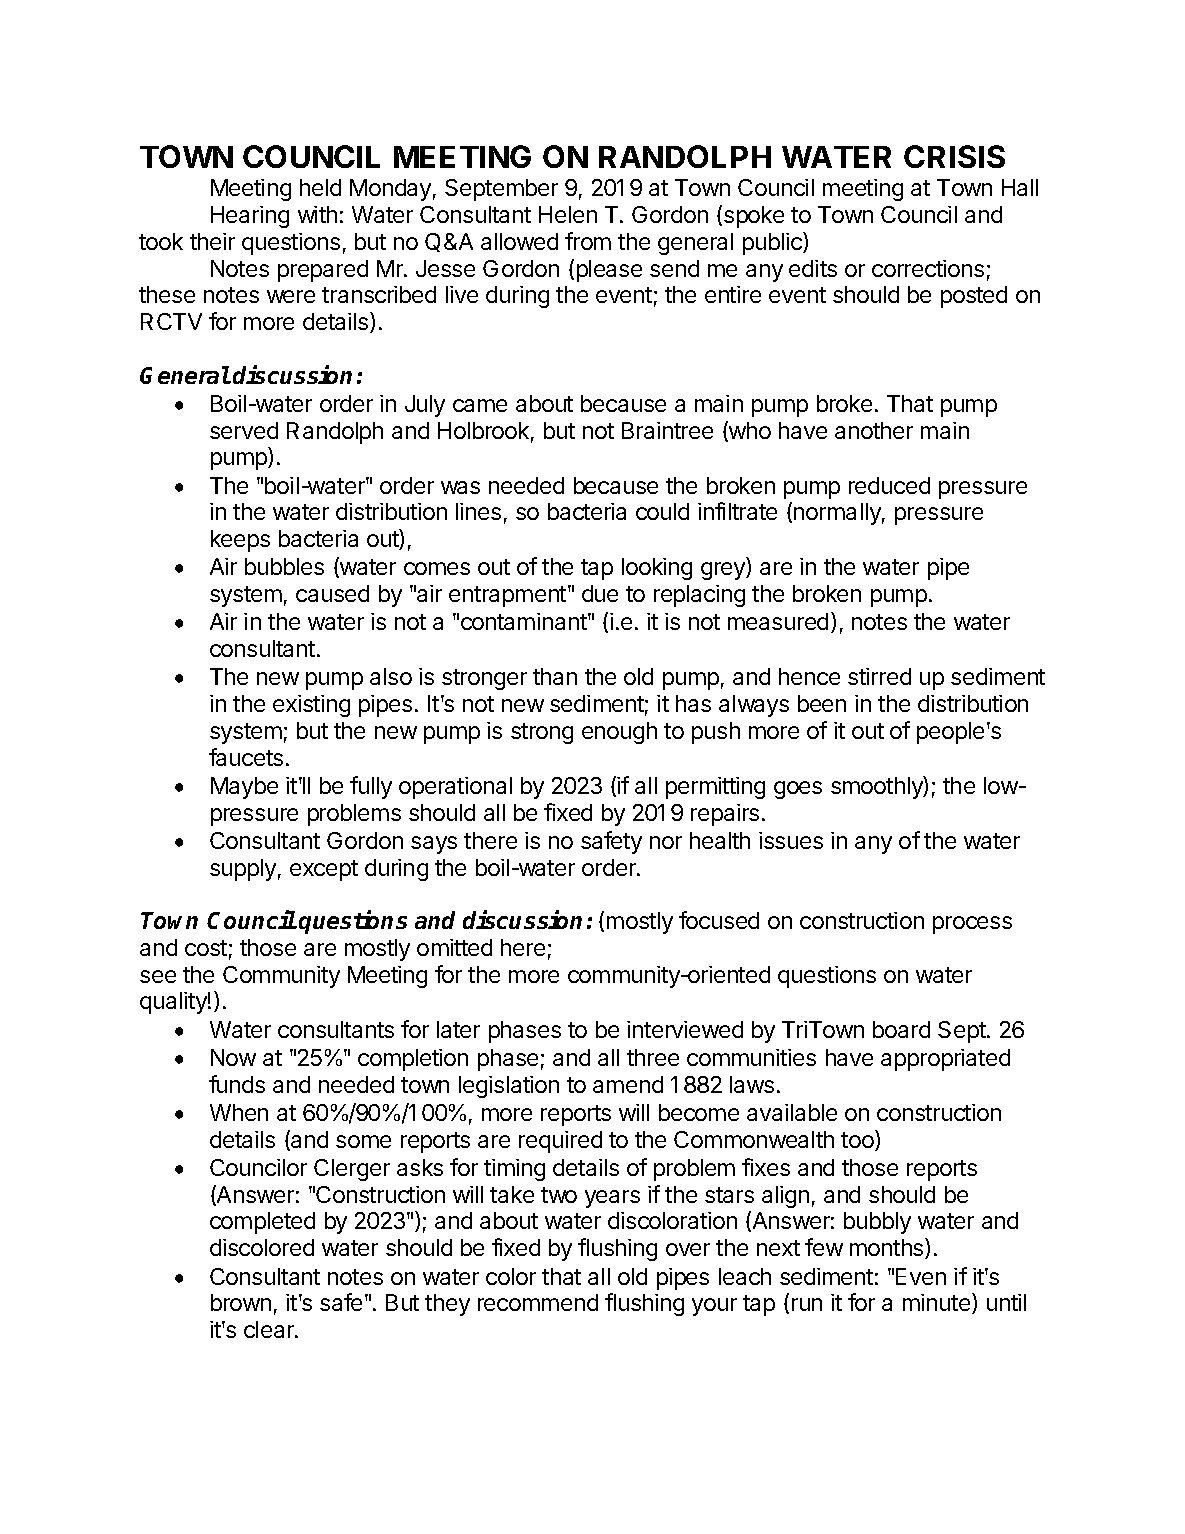  What do you see at coordinates (538, 1302) in the screenshot?
I see `recommend` at bounding box center [538, 1302].
